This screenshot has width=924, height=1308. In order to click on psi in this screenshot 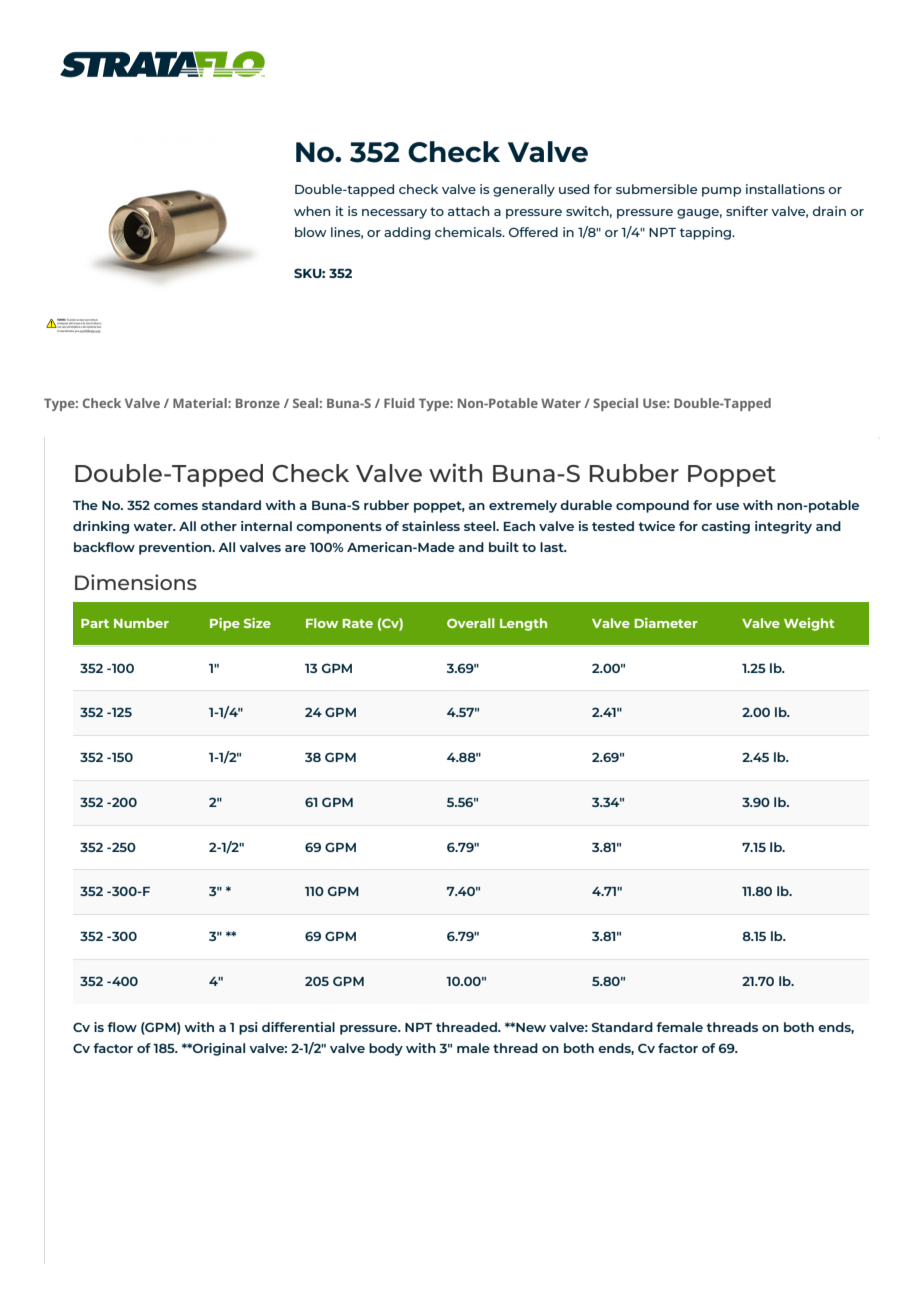, I will do `click(248, 1028)`.
